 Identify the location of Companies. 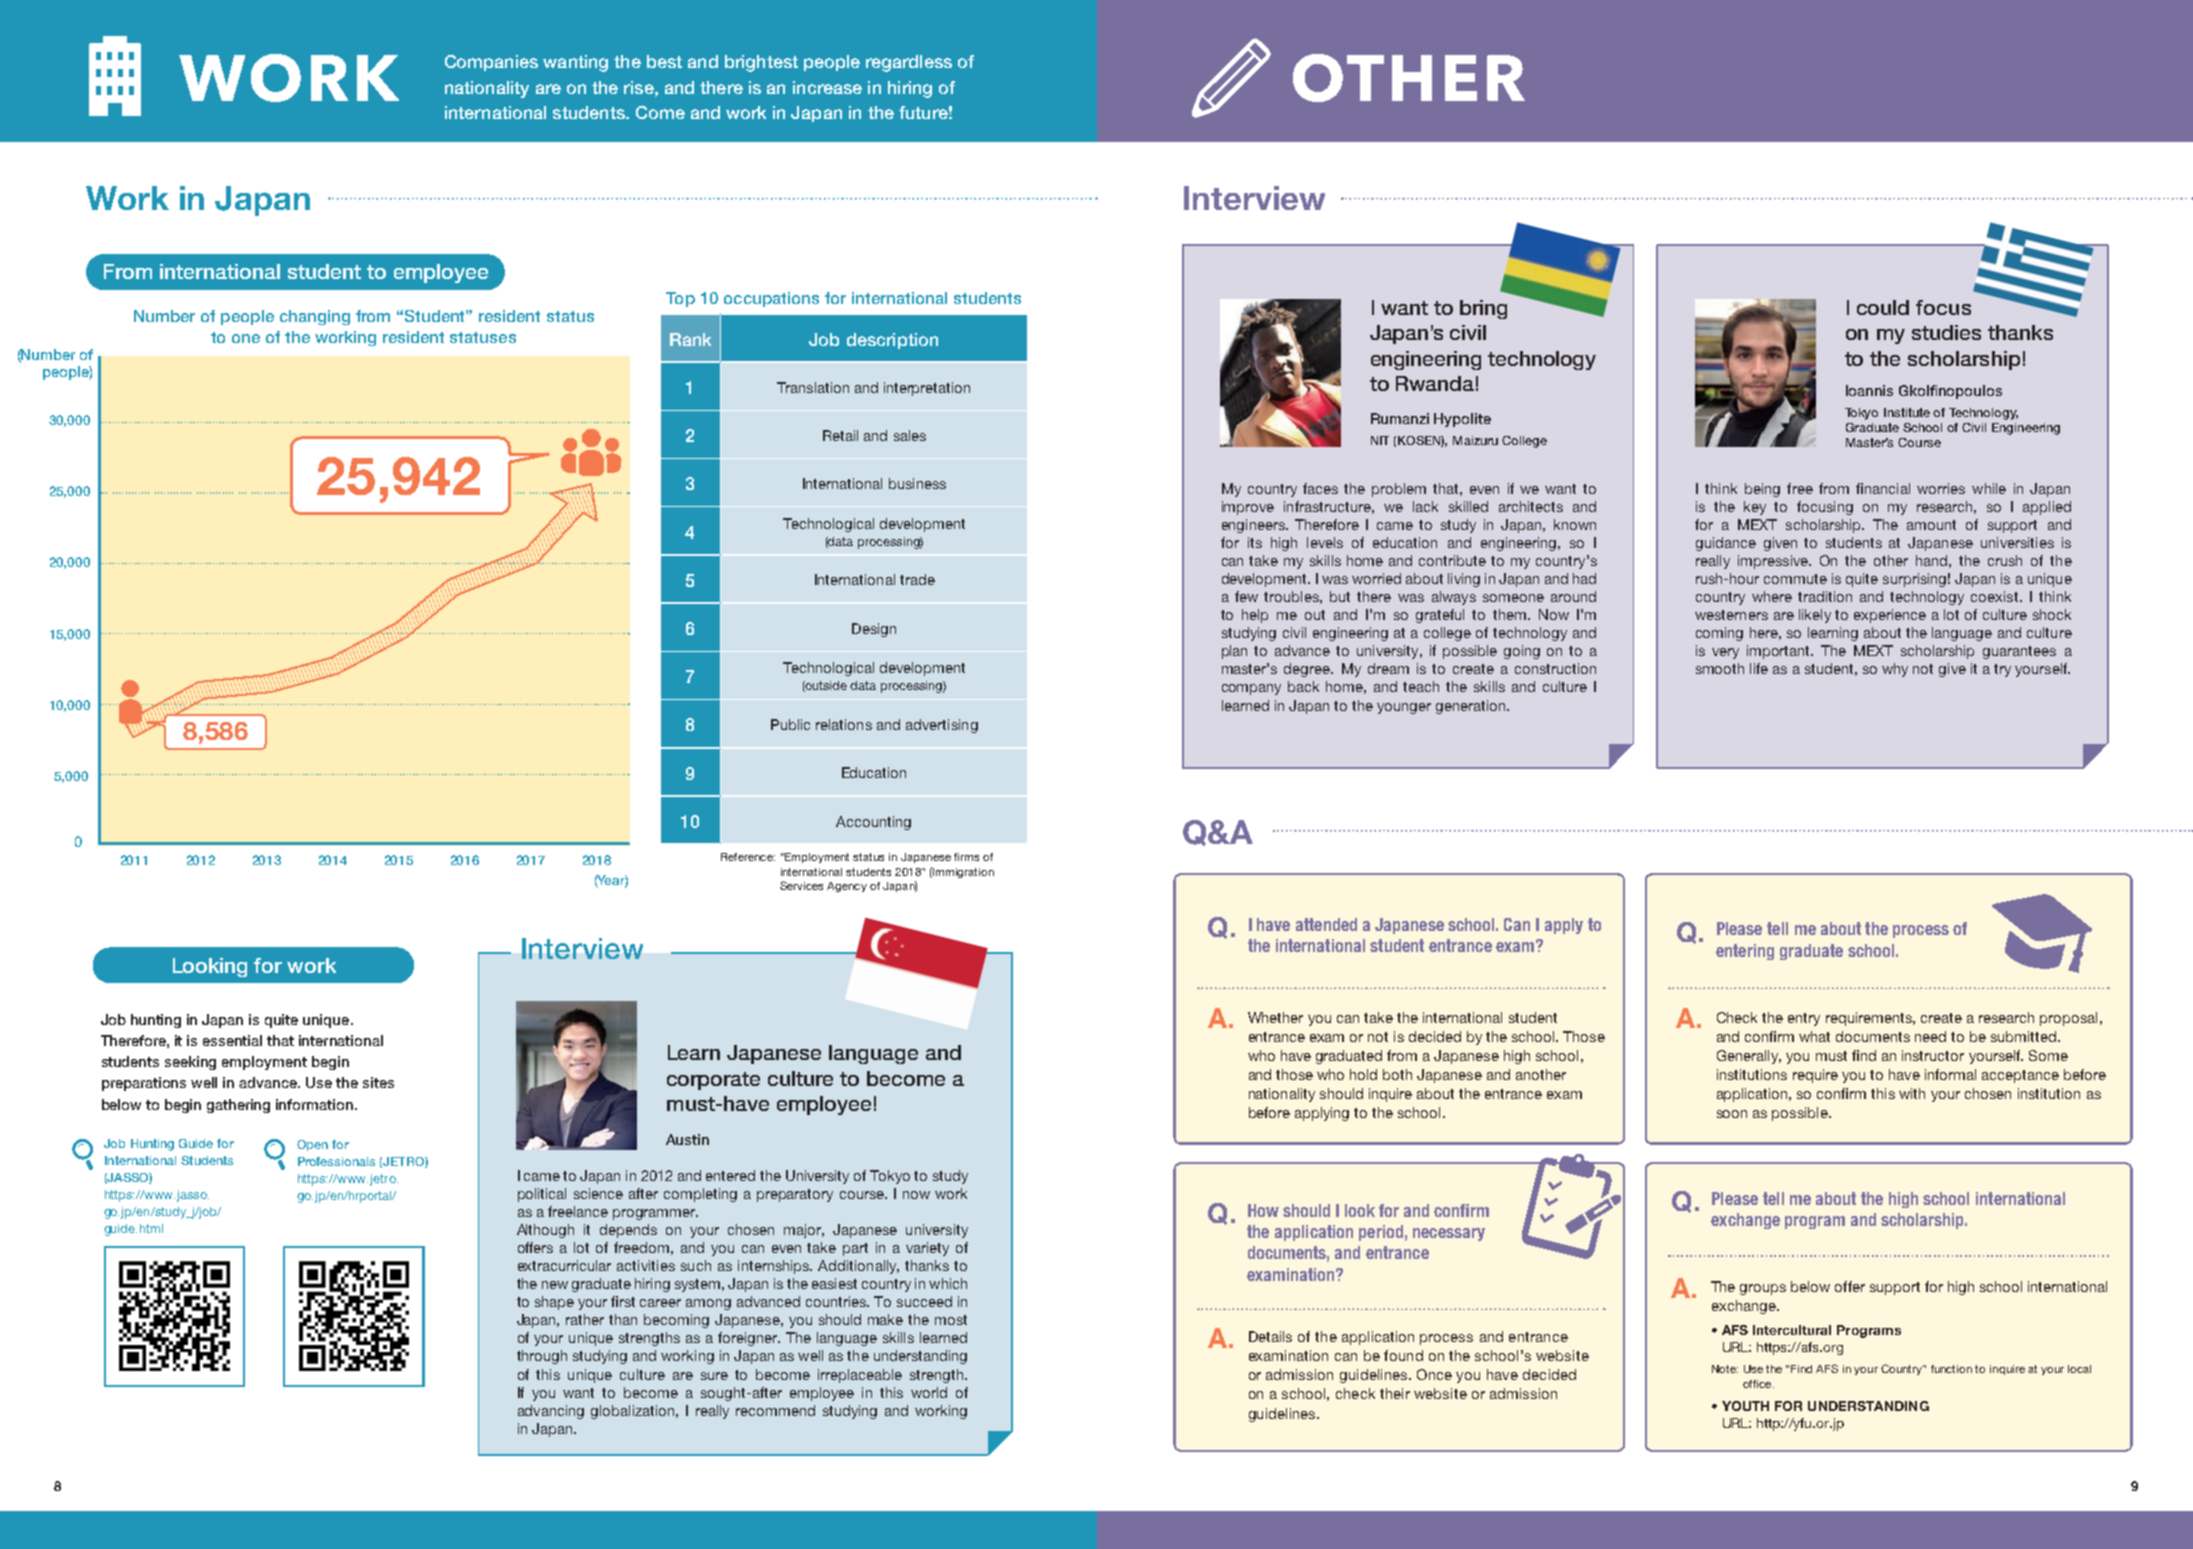
(491, 63).
